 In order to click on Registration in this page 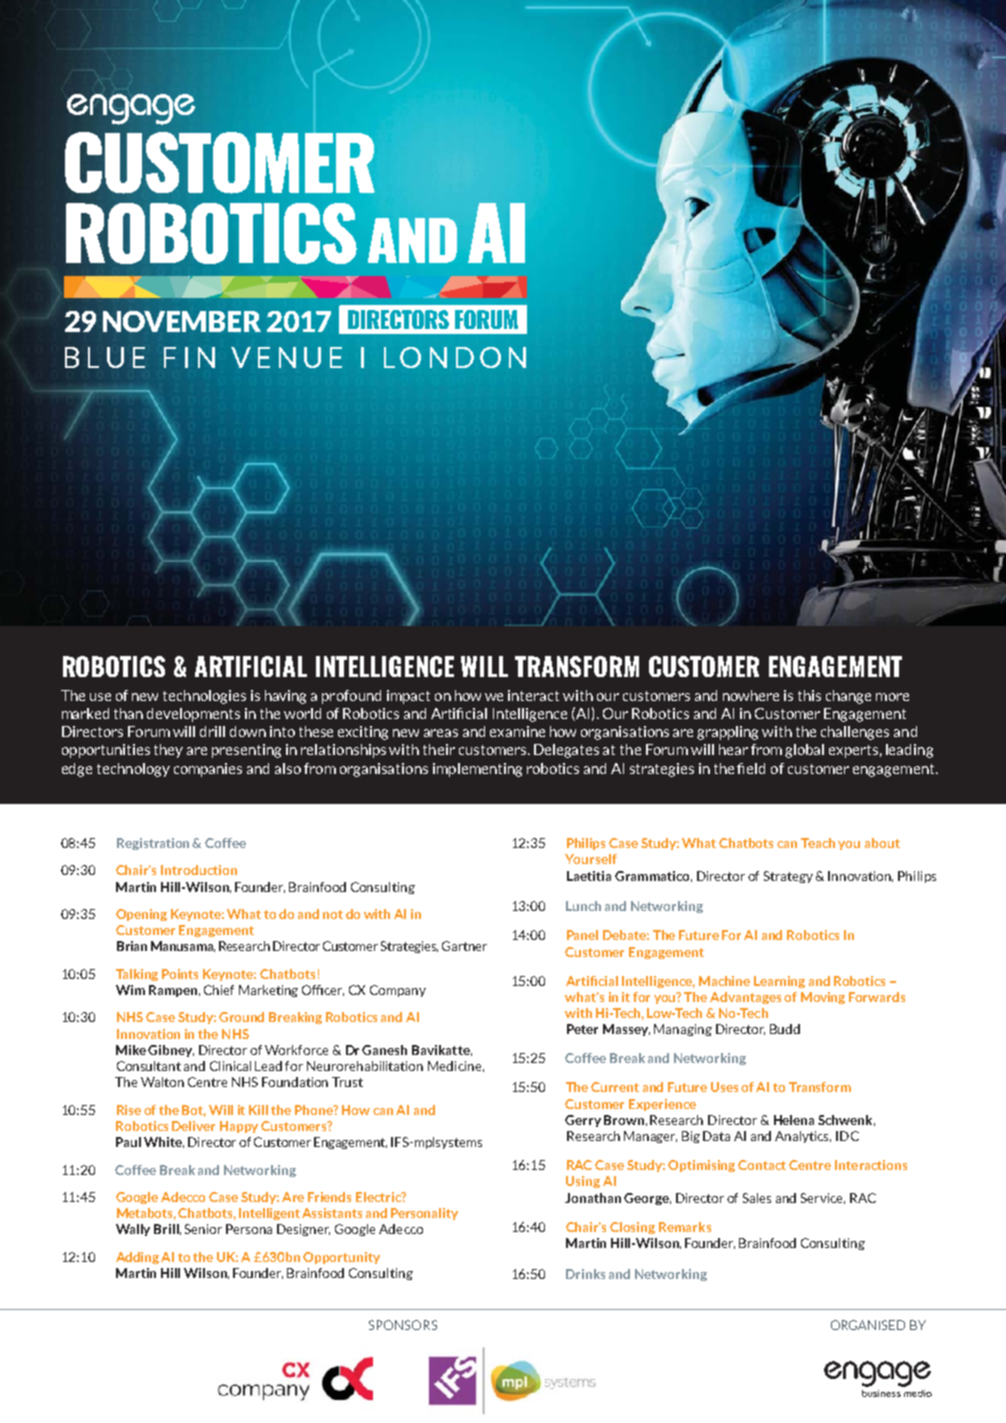, I will do `click(155, 844)`.
